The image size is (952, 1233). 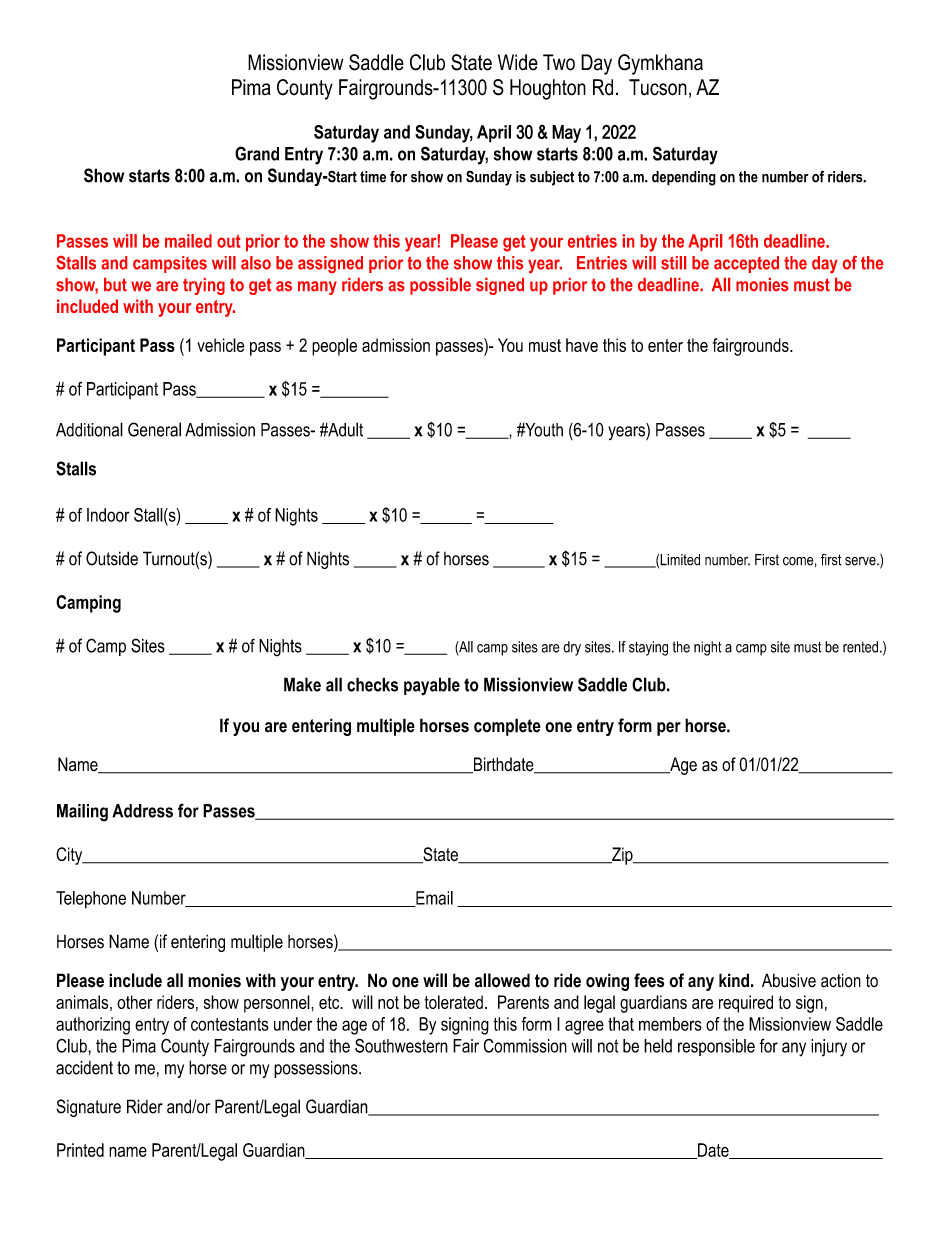 What do you see at coordinates (142, 811) in the document?
I see `Address` at bounding box center [142, 811].
